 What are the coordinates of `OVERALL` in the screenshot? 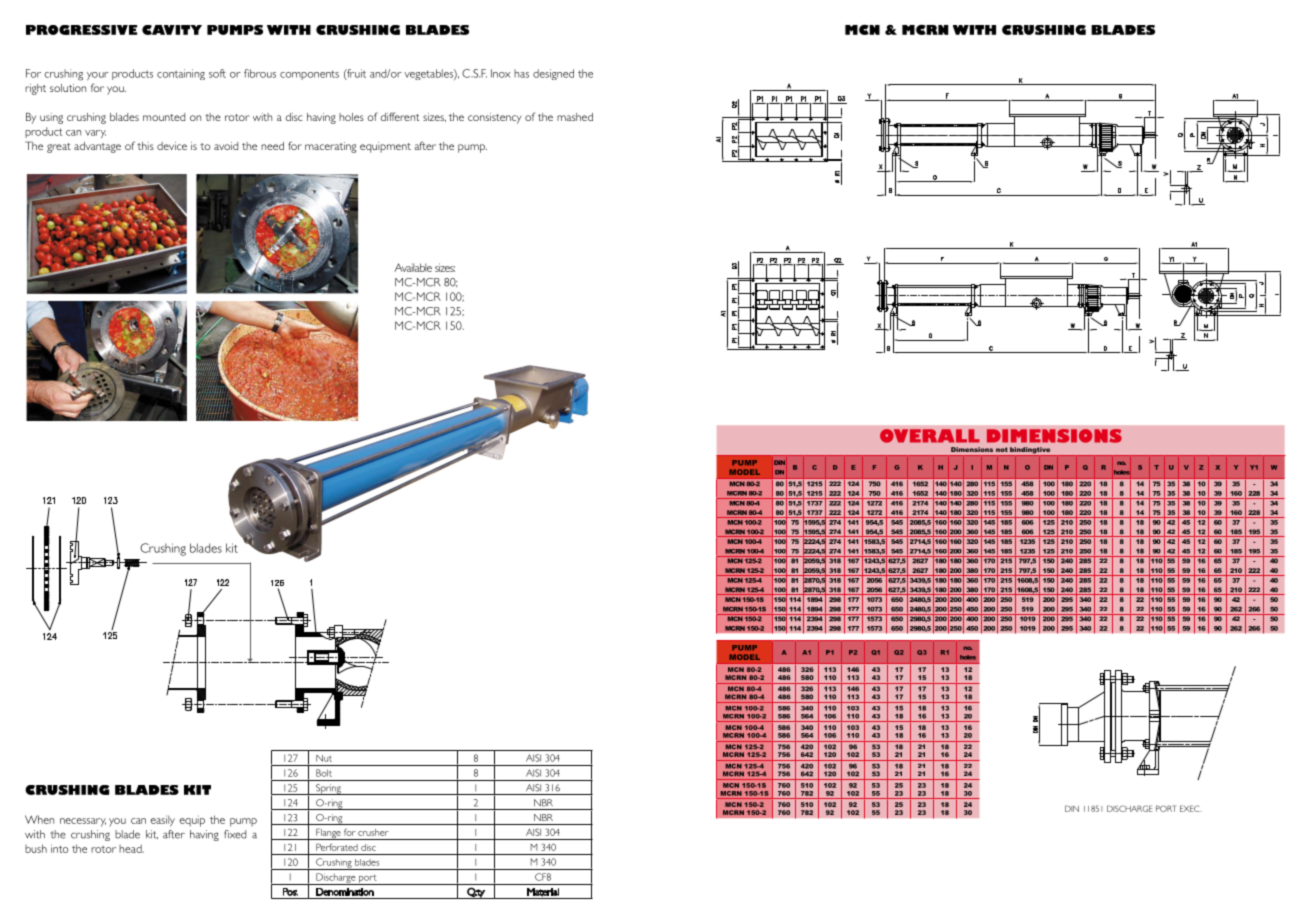 It's located at (930, 436).
